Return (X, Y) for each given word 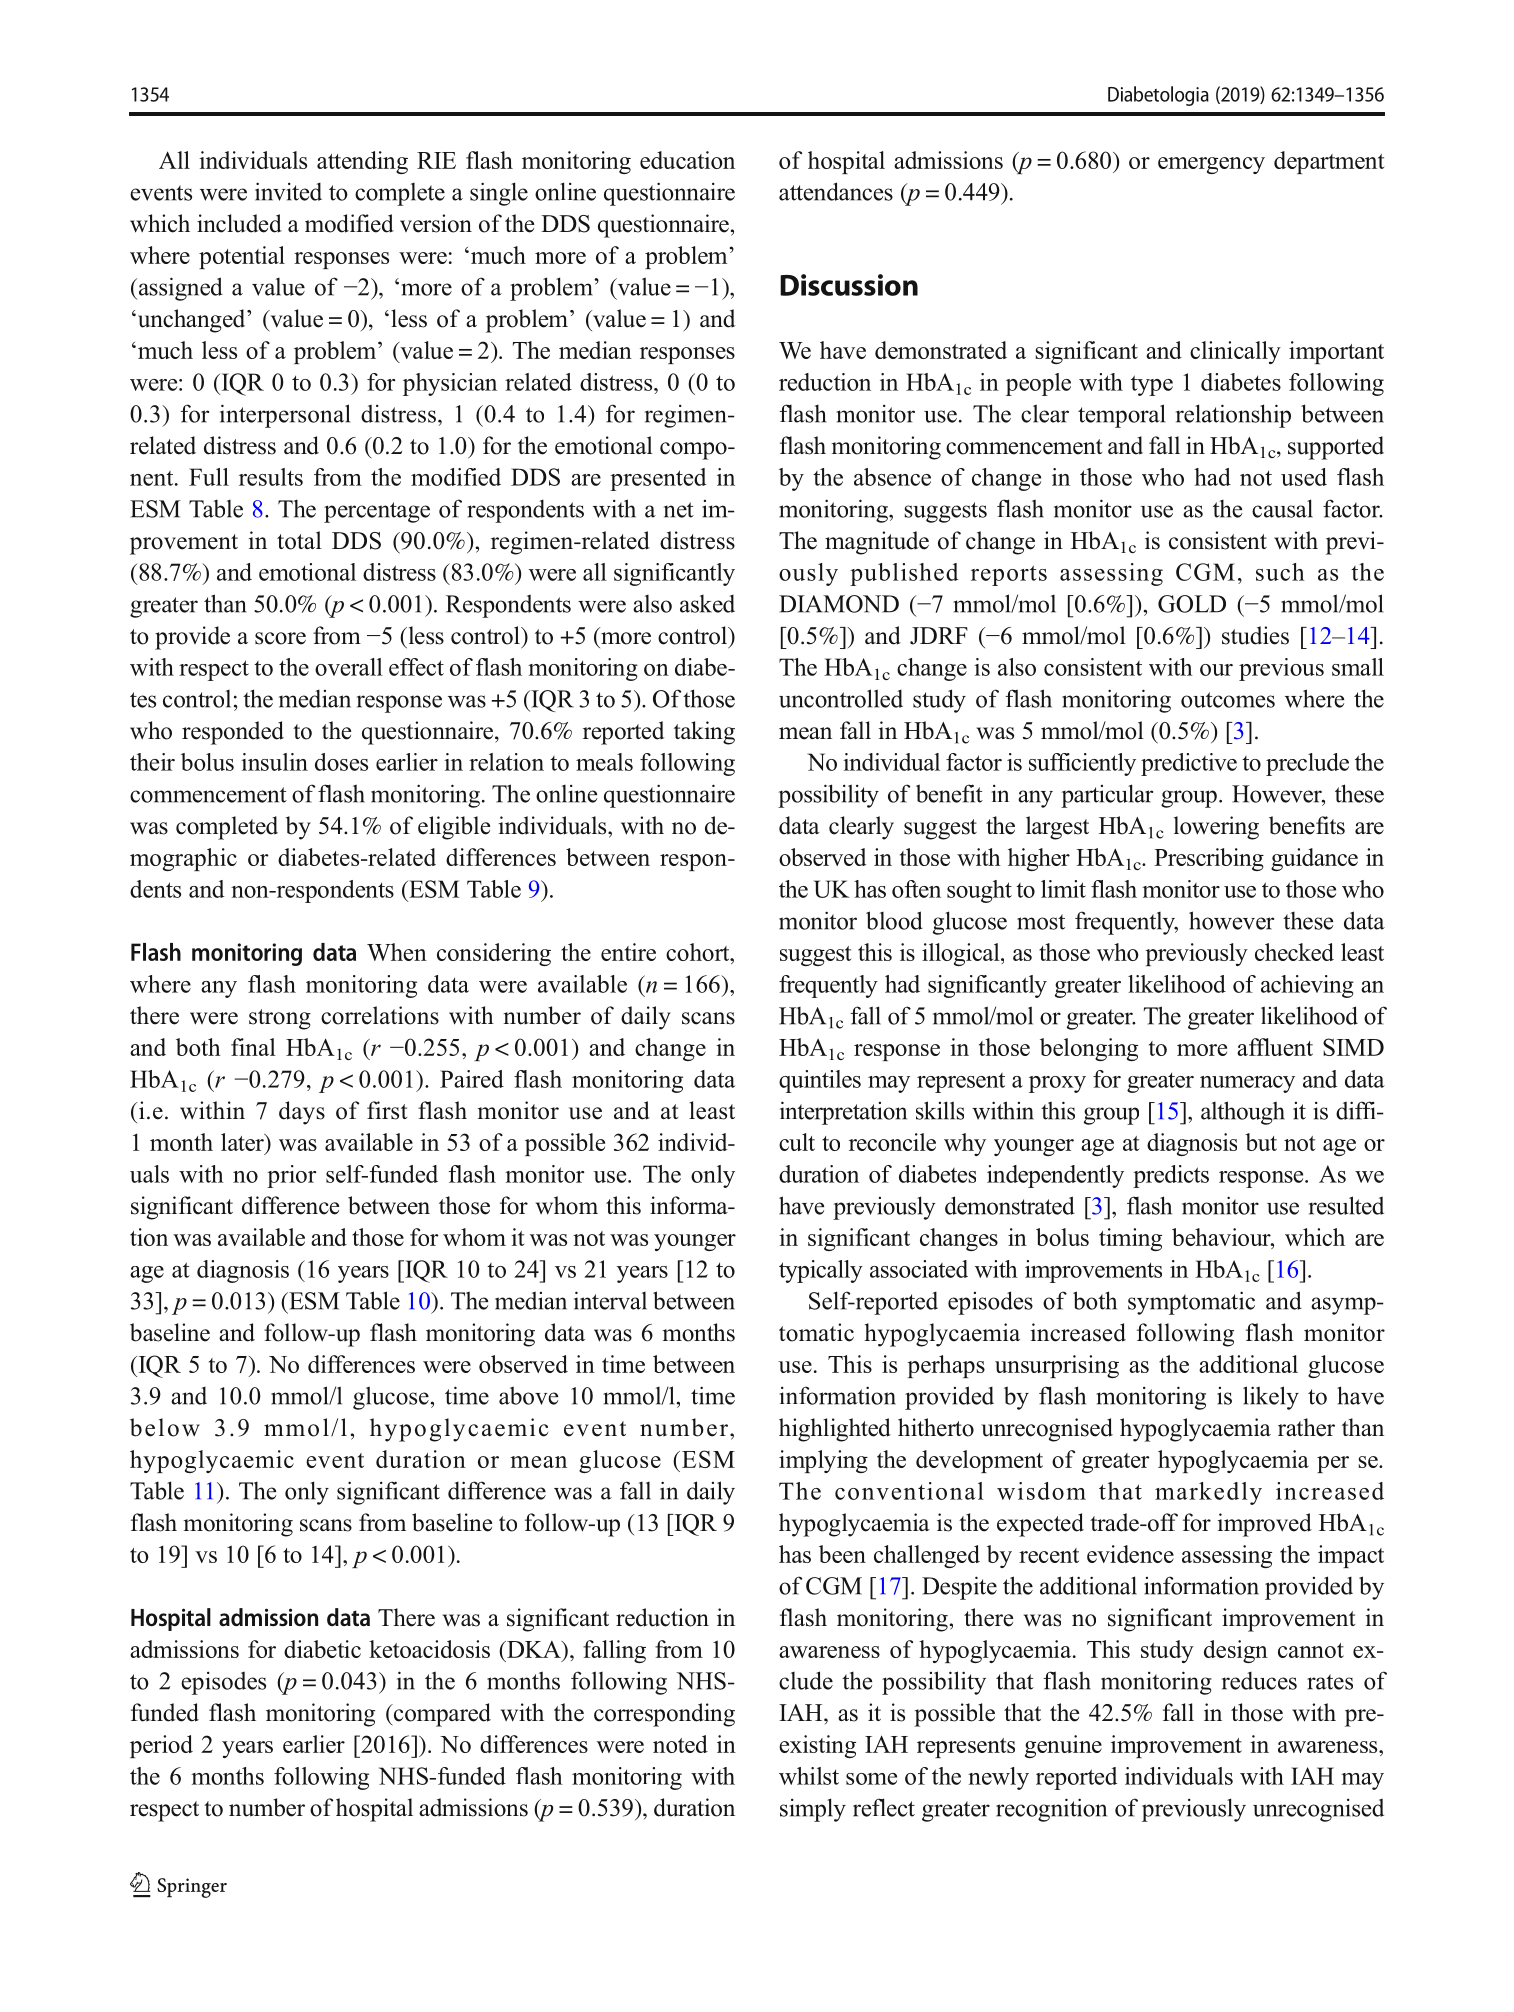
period (161, 1746)
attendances (836, 191)
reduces (1259, 1680)
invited (288, 191)
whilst (809, 1776)
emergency (1211, 165)
